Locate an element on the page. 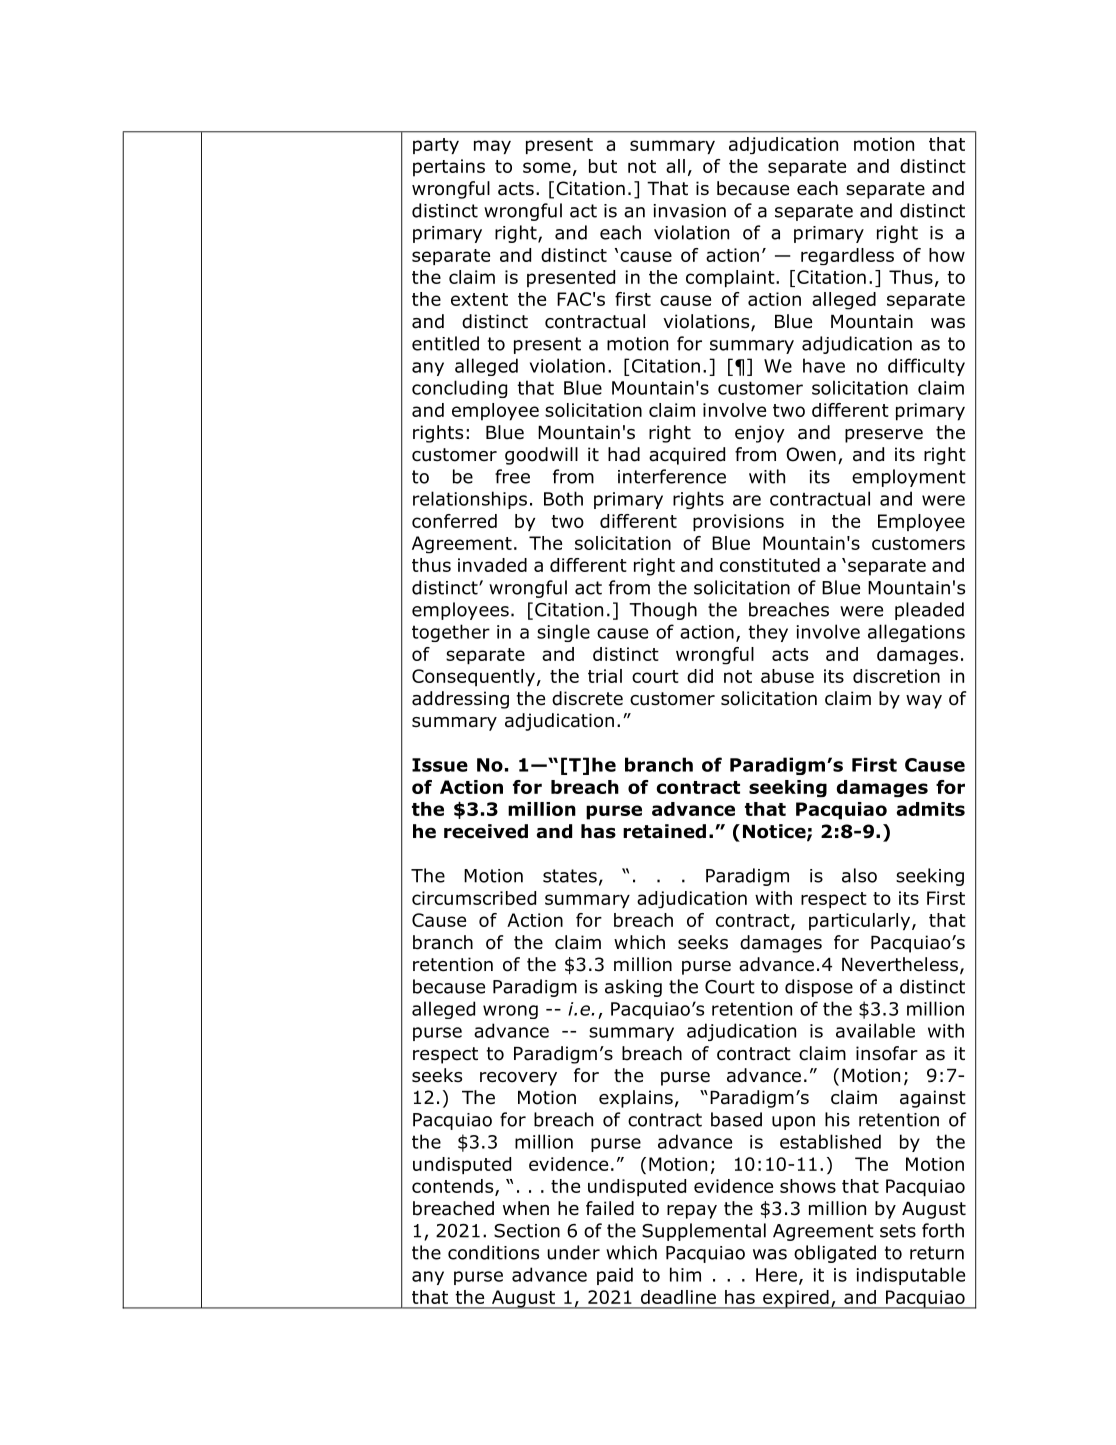 The height and width of the page is (1445, 1116). may is located at coordinates (492, 147).
